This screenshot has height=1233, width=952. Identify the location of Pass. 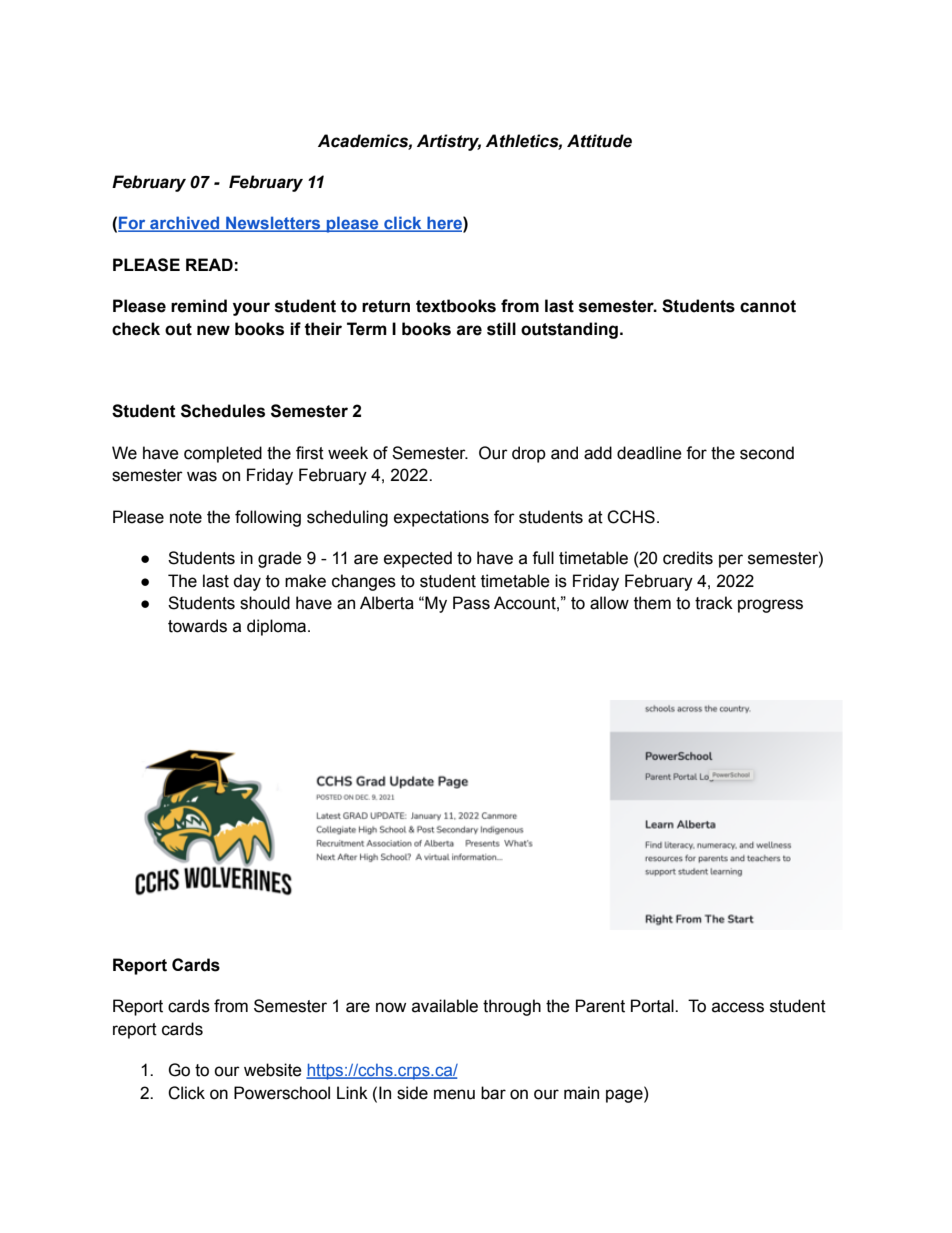
(471, 603).
